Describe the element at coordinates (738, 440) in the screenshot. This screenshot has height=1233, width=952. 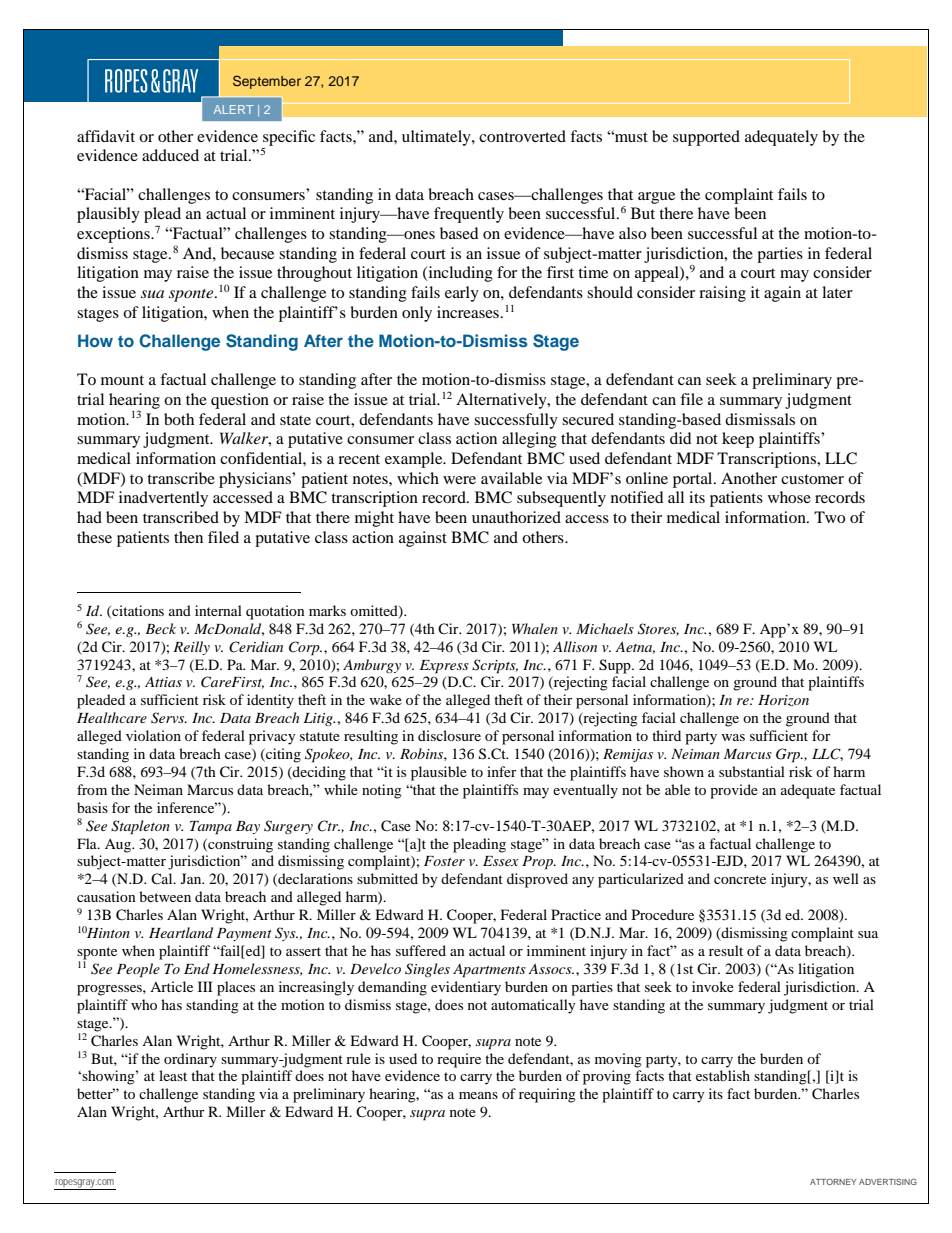
I see `keep` at that location.
